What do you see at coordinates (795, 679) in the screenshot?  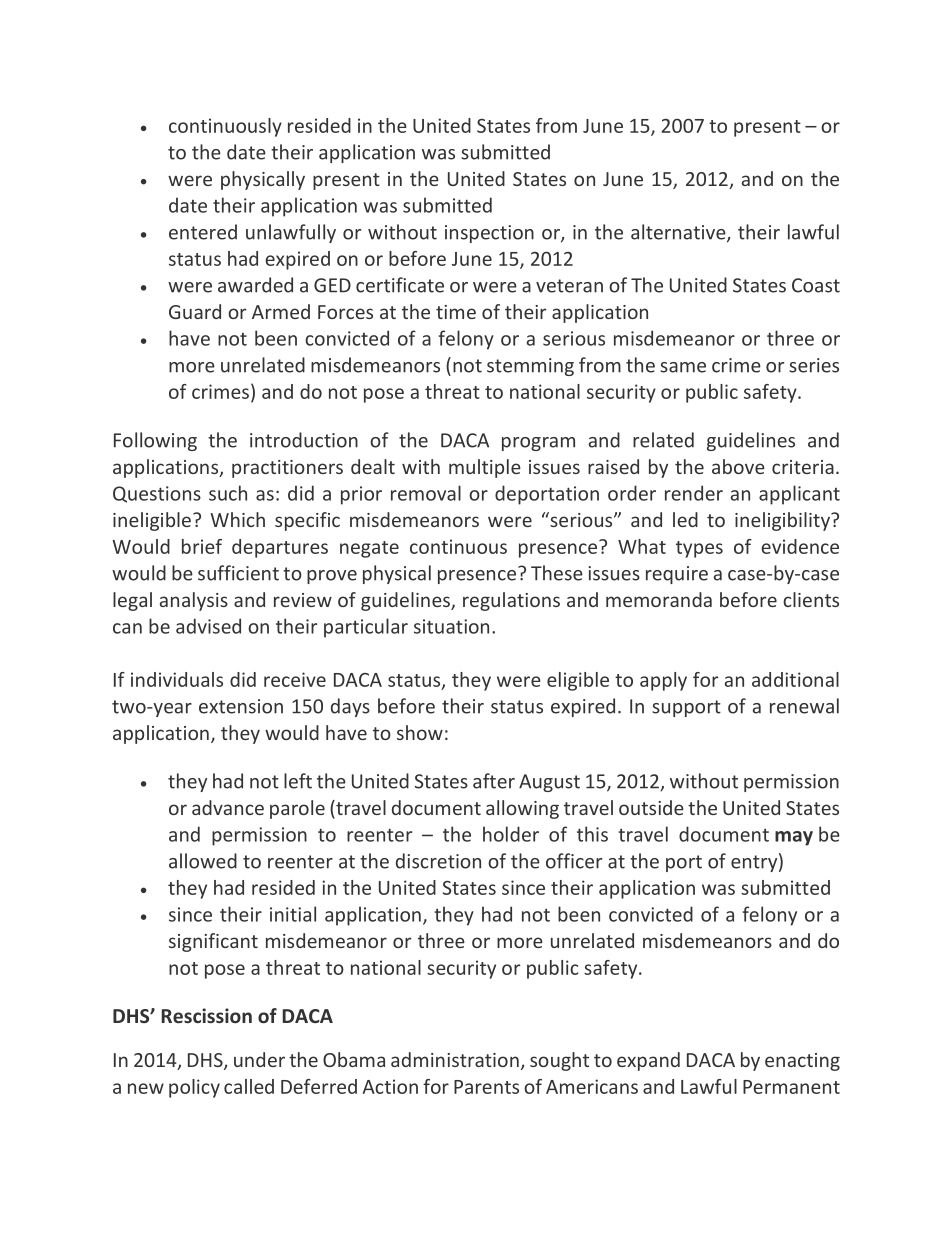 I see `additional` at bounding box center [795, 679].
